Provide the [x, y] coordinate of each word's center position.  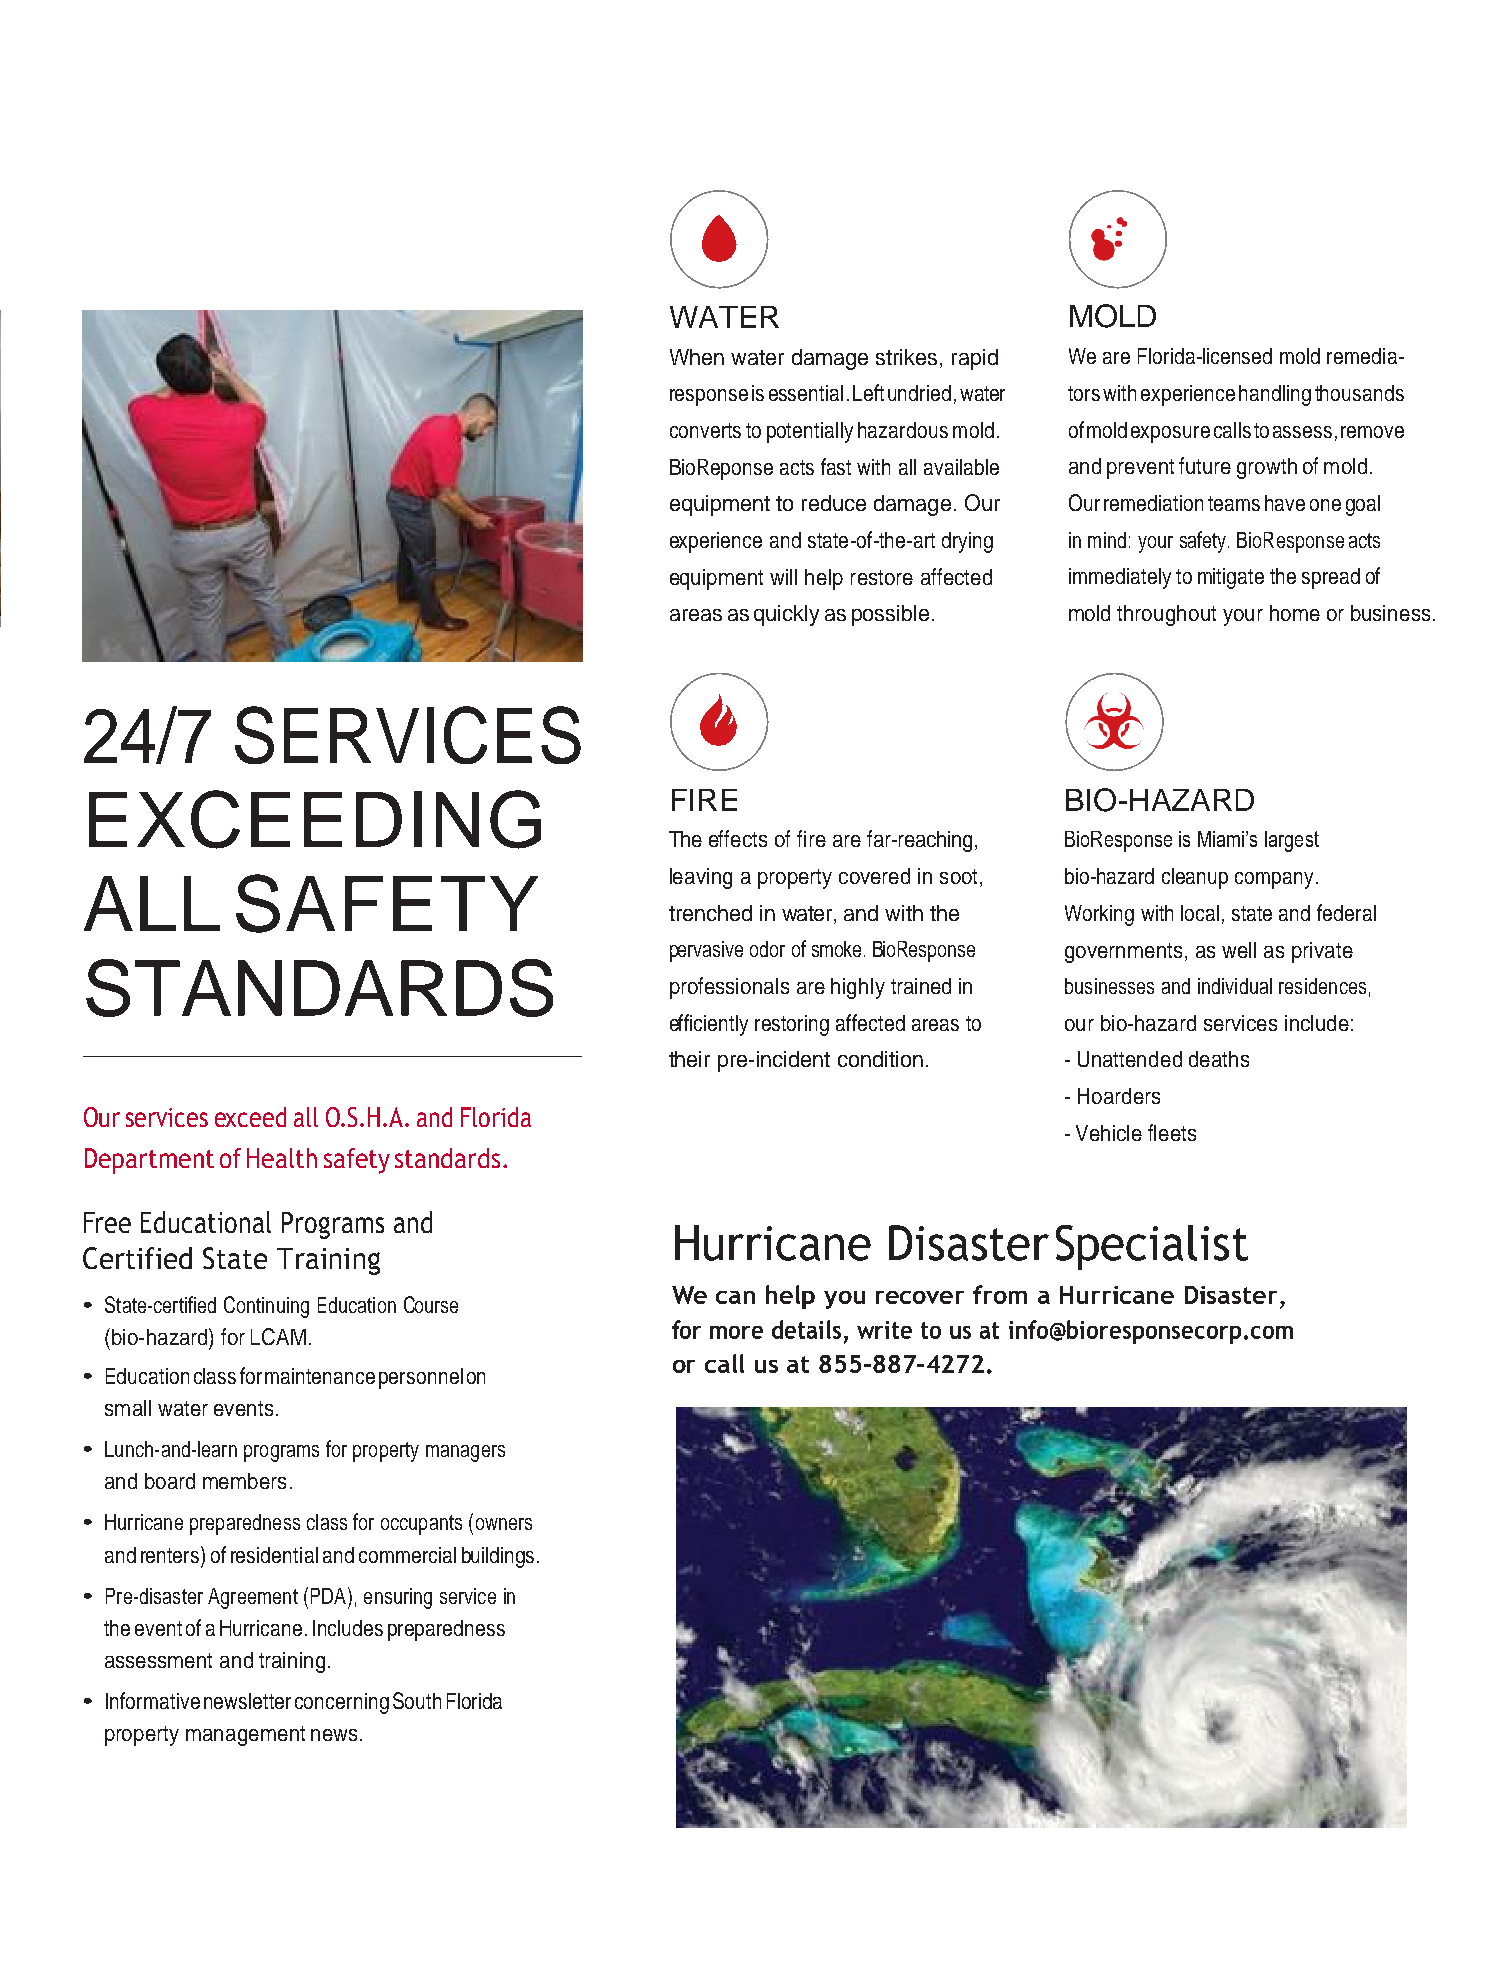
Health [282, 1158]
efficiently [709, 1025]
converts [705, 430]
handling [1275, 395]
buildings [498, 1557]
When [697, 357]
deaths [1219, 1059]
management [245, 1736]
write [884, 1330]
